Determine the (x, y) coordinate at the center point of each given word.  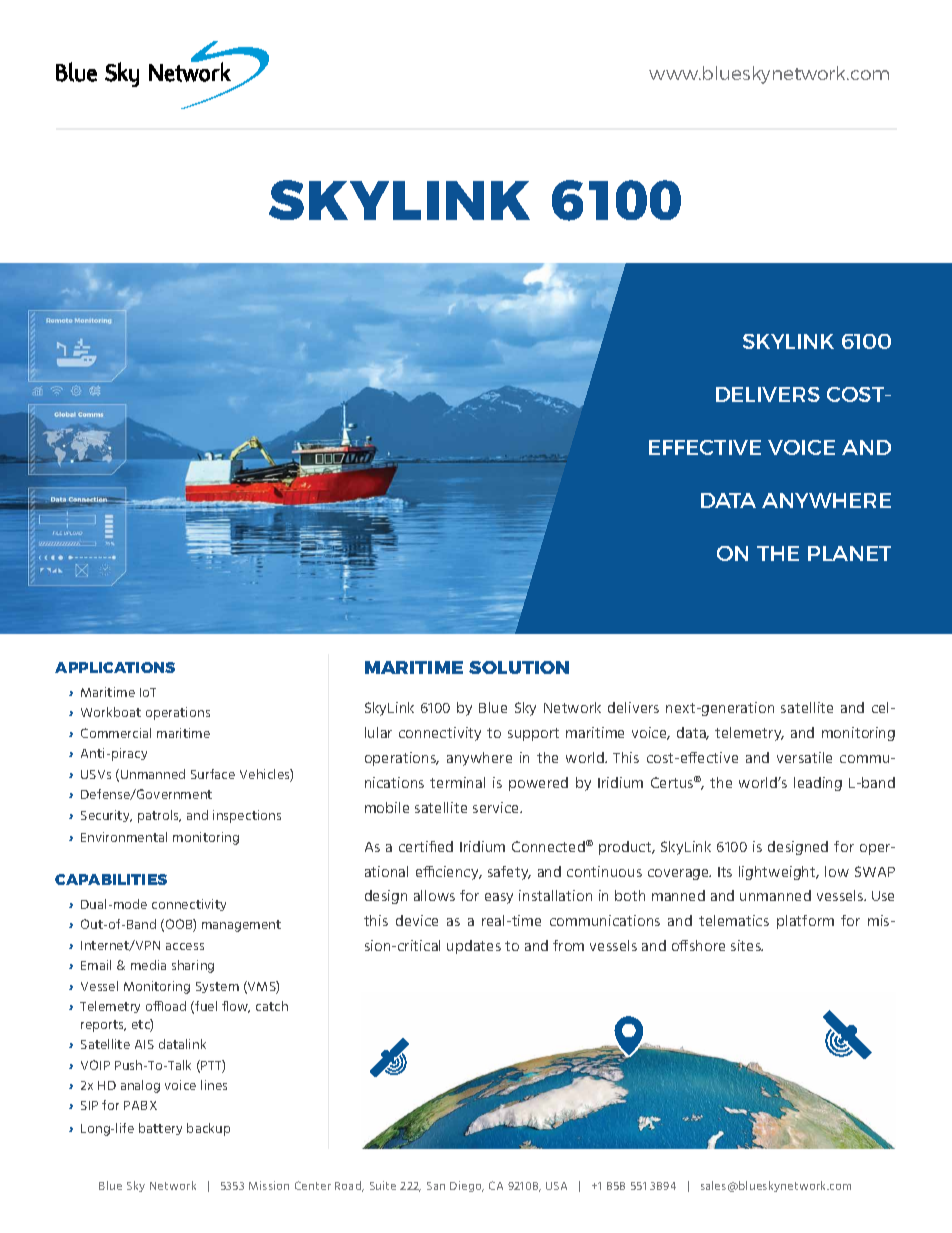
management (241, 926)
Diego (467, 1186)
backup (208, 1129)
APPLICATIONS (115, 667)
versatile (804, 757)
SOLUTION (519, 667)
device (417, 920)
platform (805, 922)
